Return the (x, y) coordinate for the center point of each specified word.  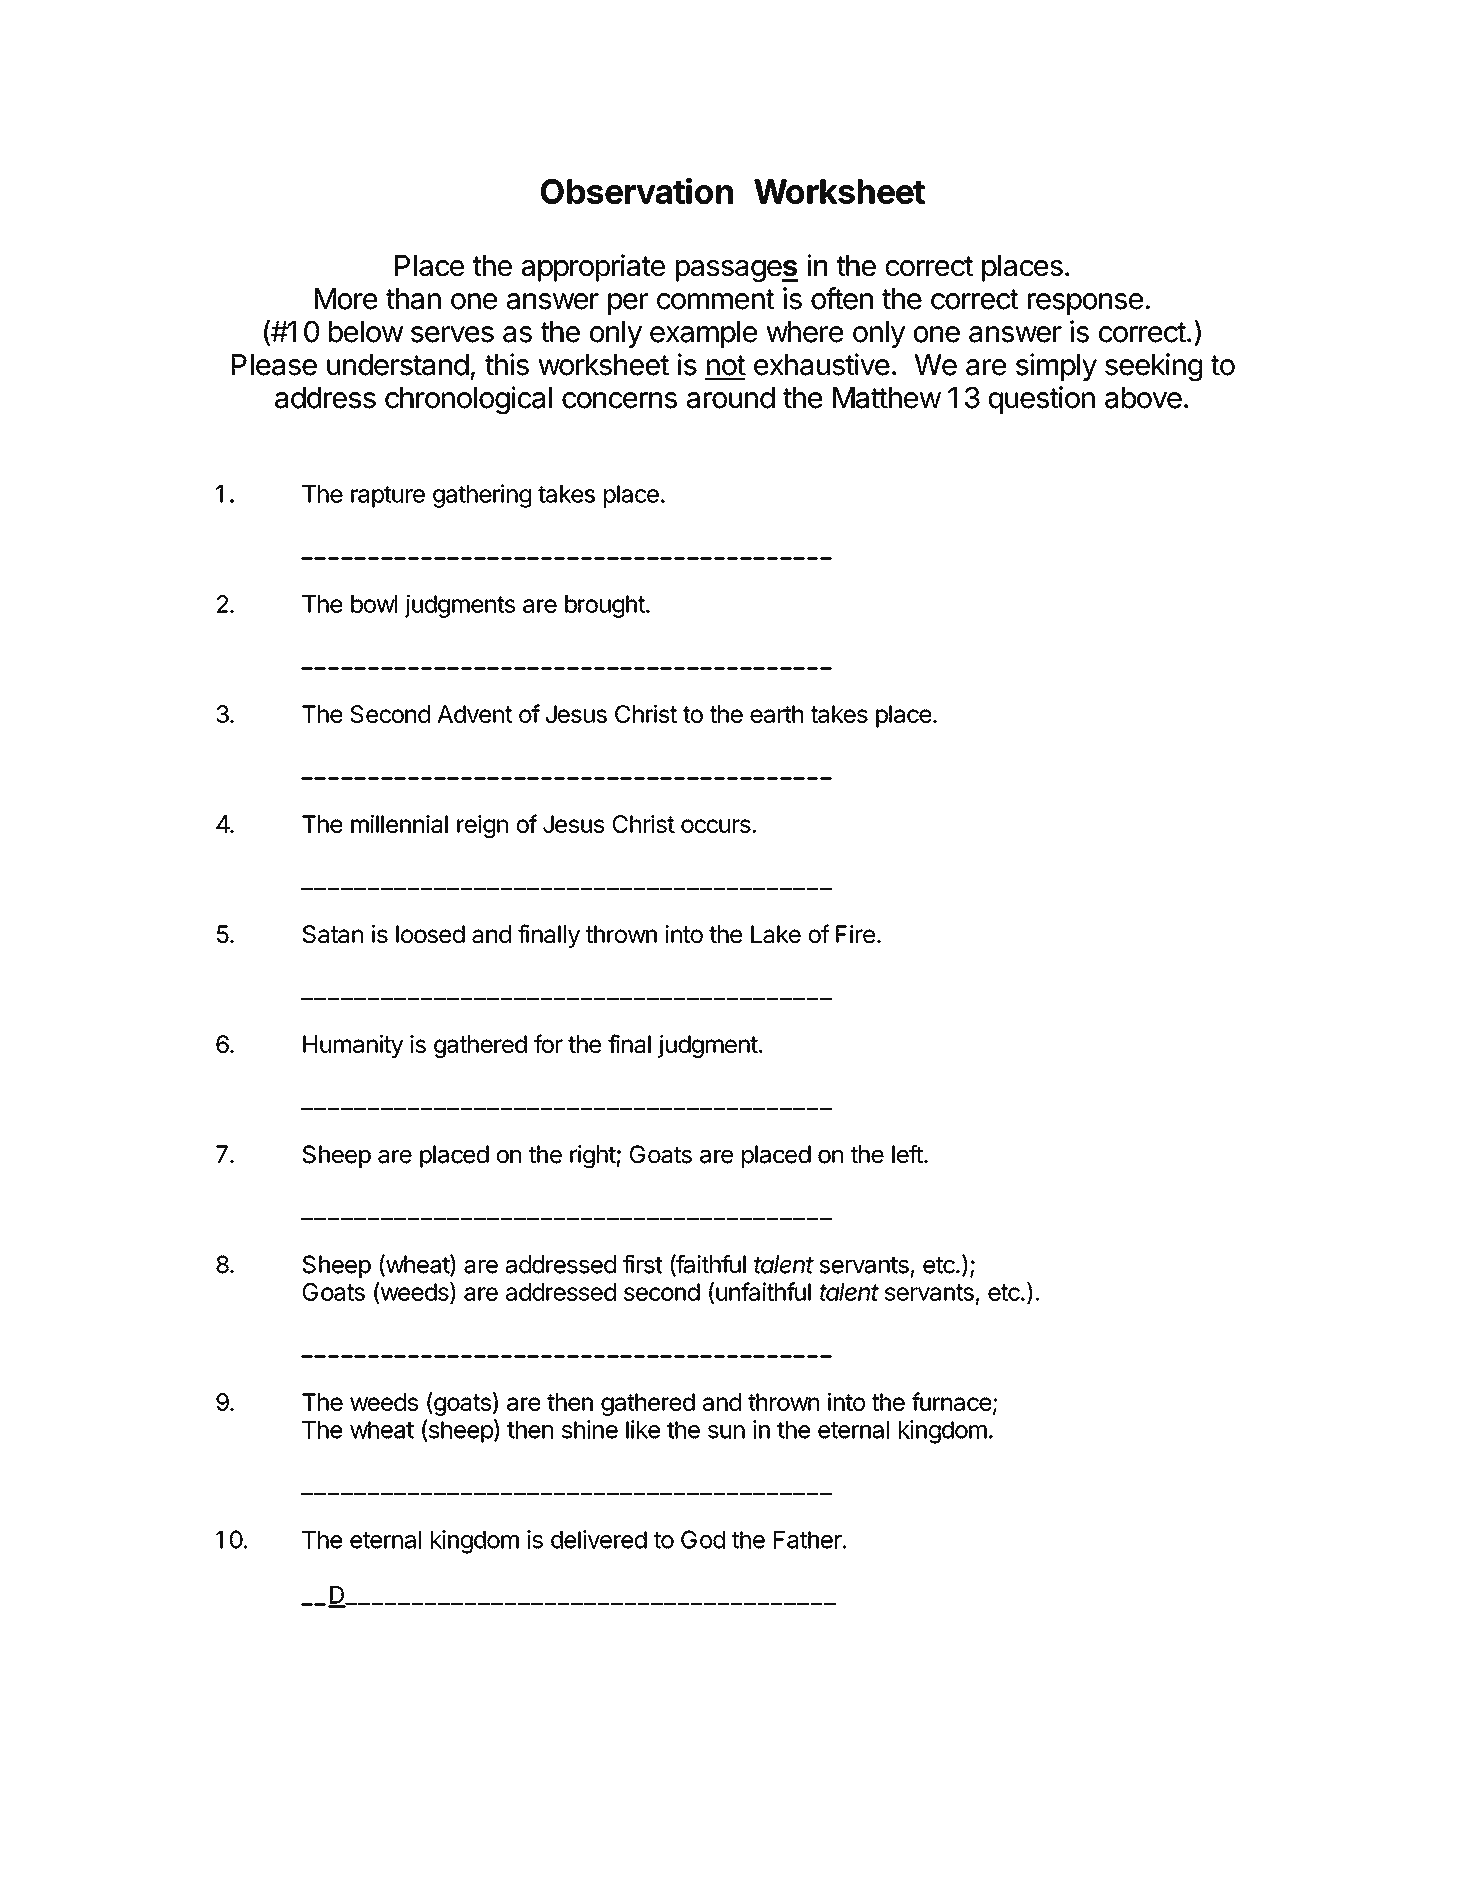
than (413, 299)
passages (737, 271)
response (1085, 304)
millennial (399, 823)
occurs (717, 826)
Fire (855, 934)
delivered (599, 1539)
